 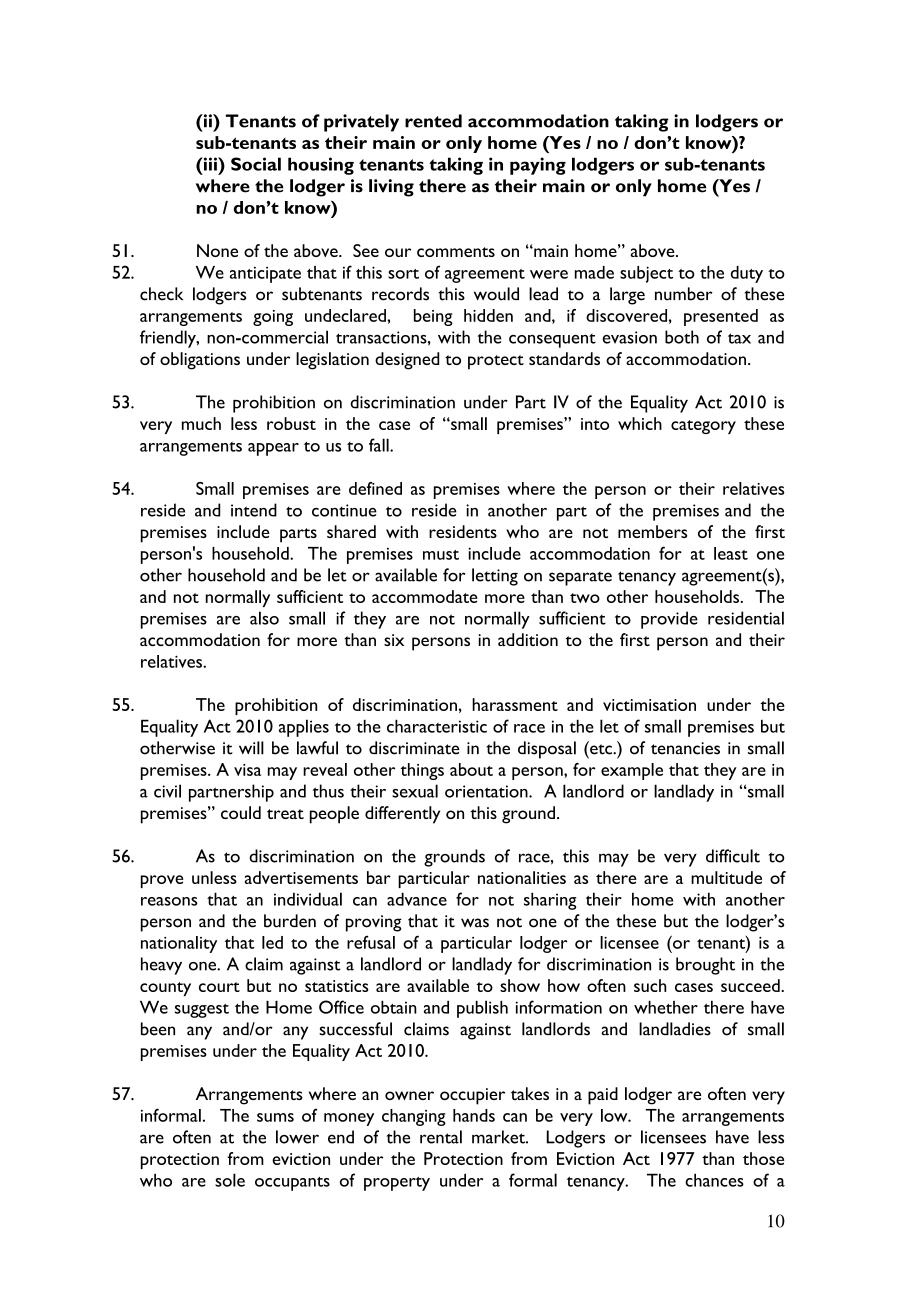 What do you see at coordinates (264, 618) in the screenshot?
I see `also` at bounding box center [264, 618].
